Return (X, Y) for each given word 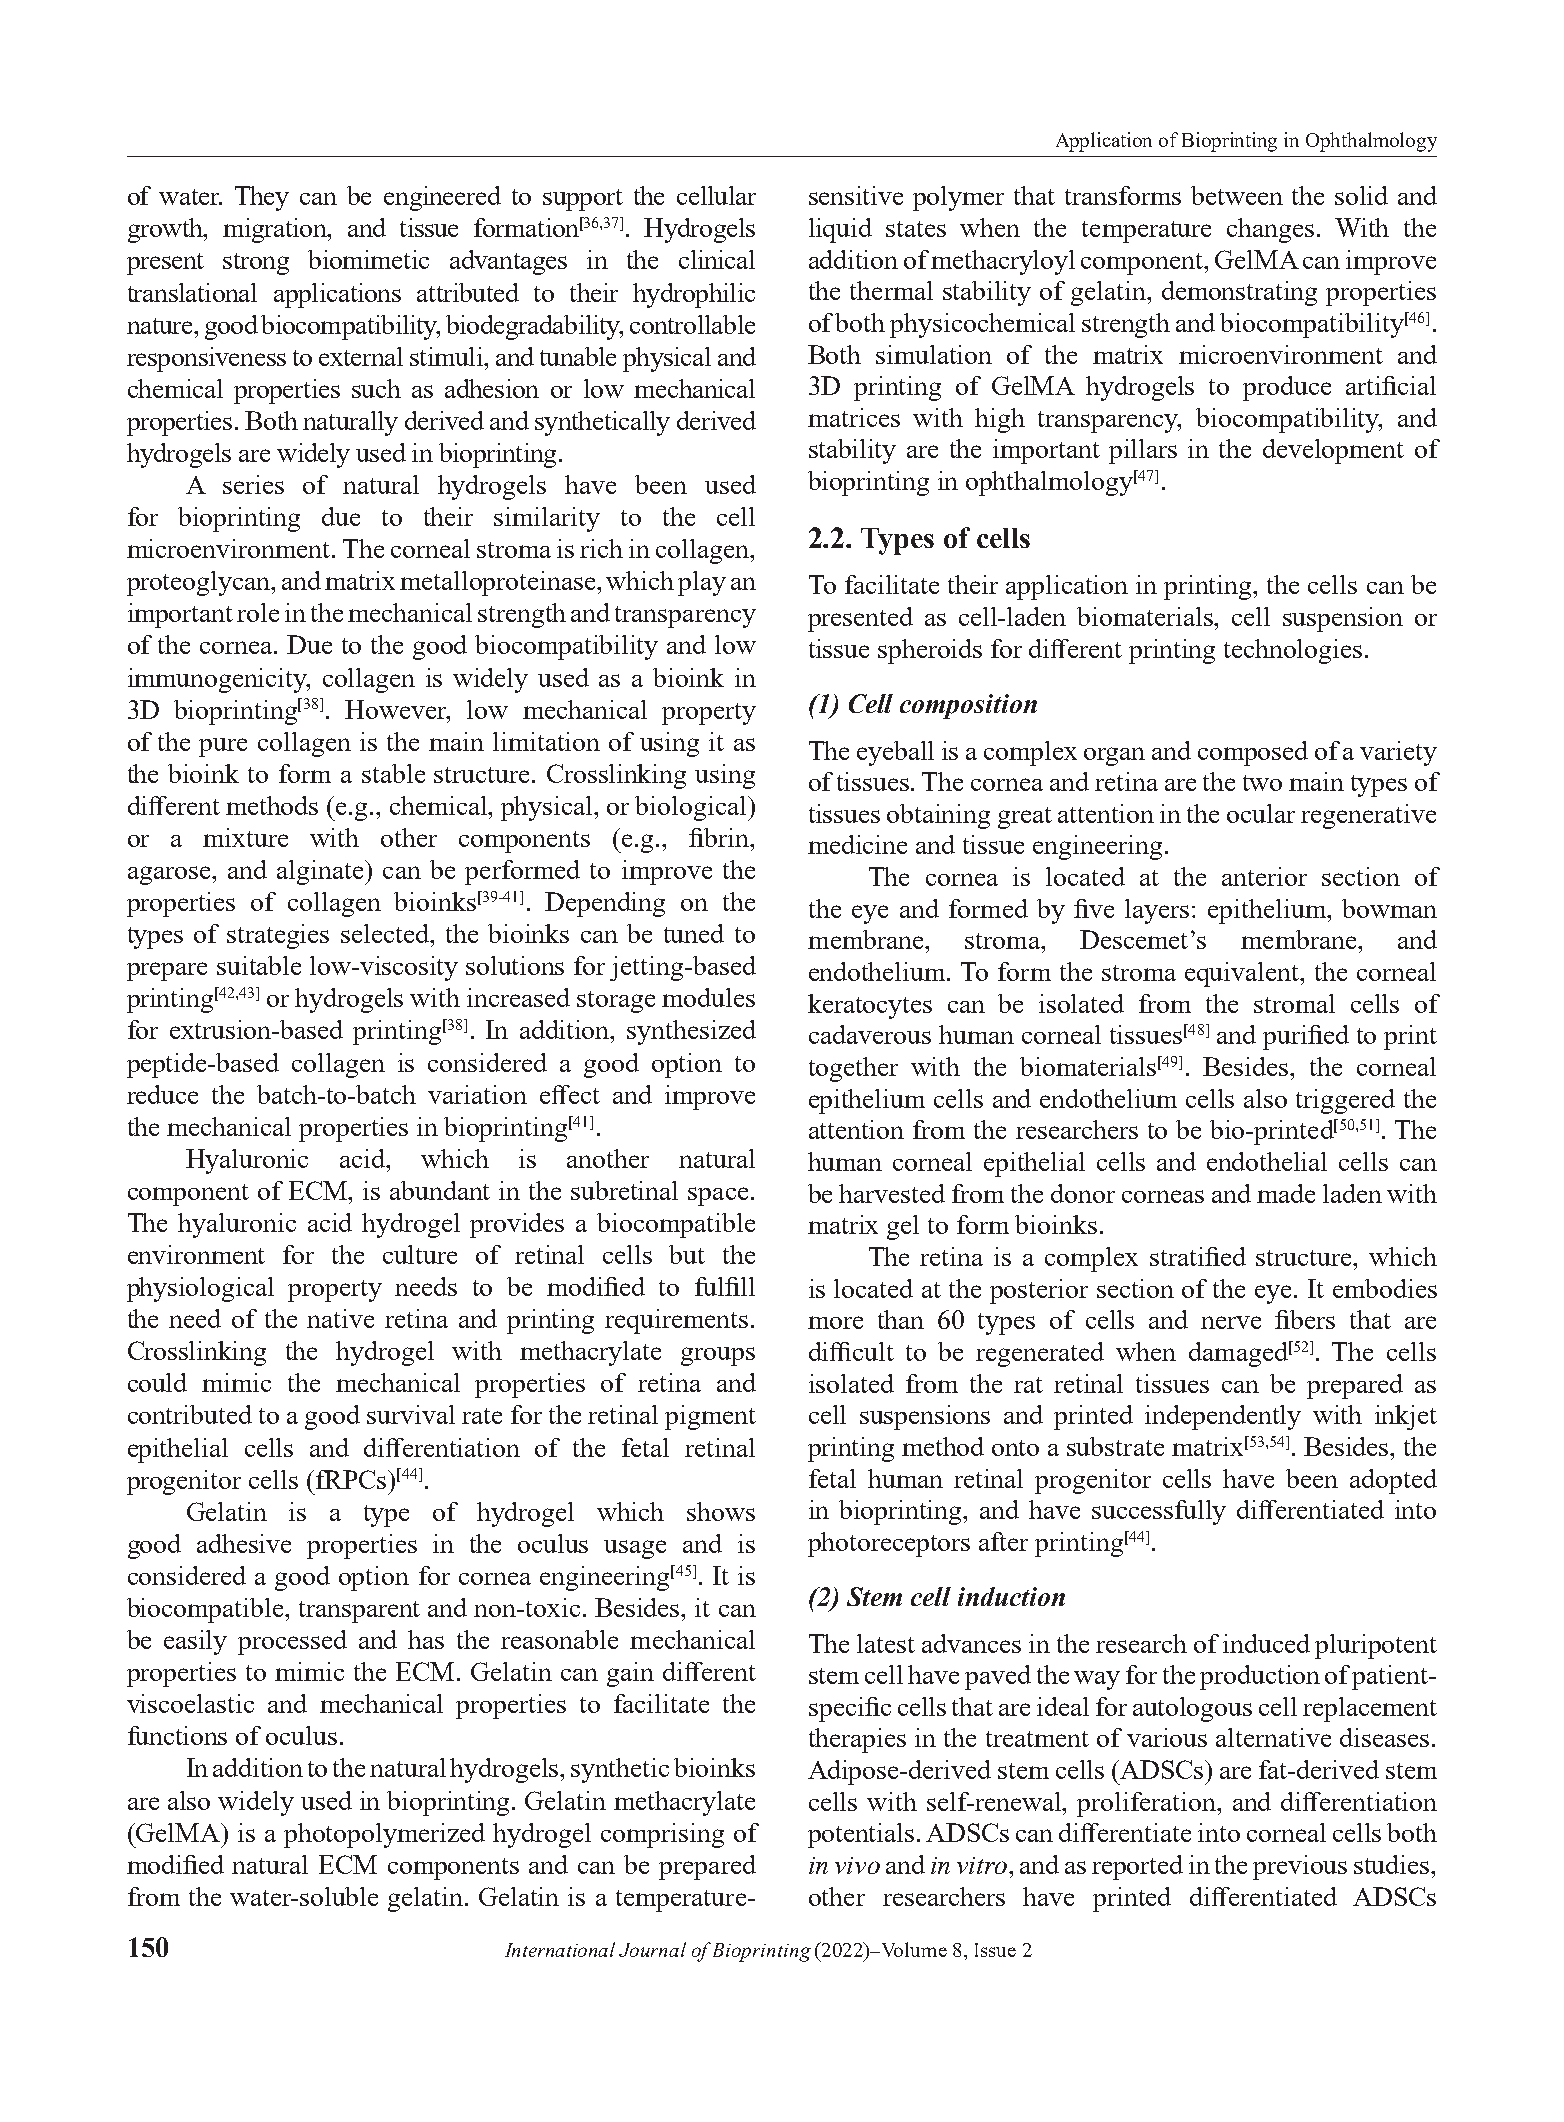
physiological (200, 1289)
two (1262, 783)
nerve (1231, 1322)
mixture (245, 837)
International (560, 1949)
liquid (840, 230)
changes (1270, 230)
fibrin (720, 837)
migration (276, 230)
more (835, 1322)
